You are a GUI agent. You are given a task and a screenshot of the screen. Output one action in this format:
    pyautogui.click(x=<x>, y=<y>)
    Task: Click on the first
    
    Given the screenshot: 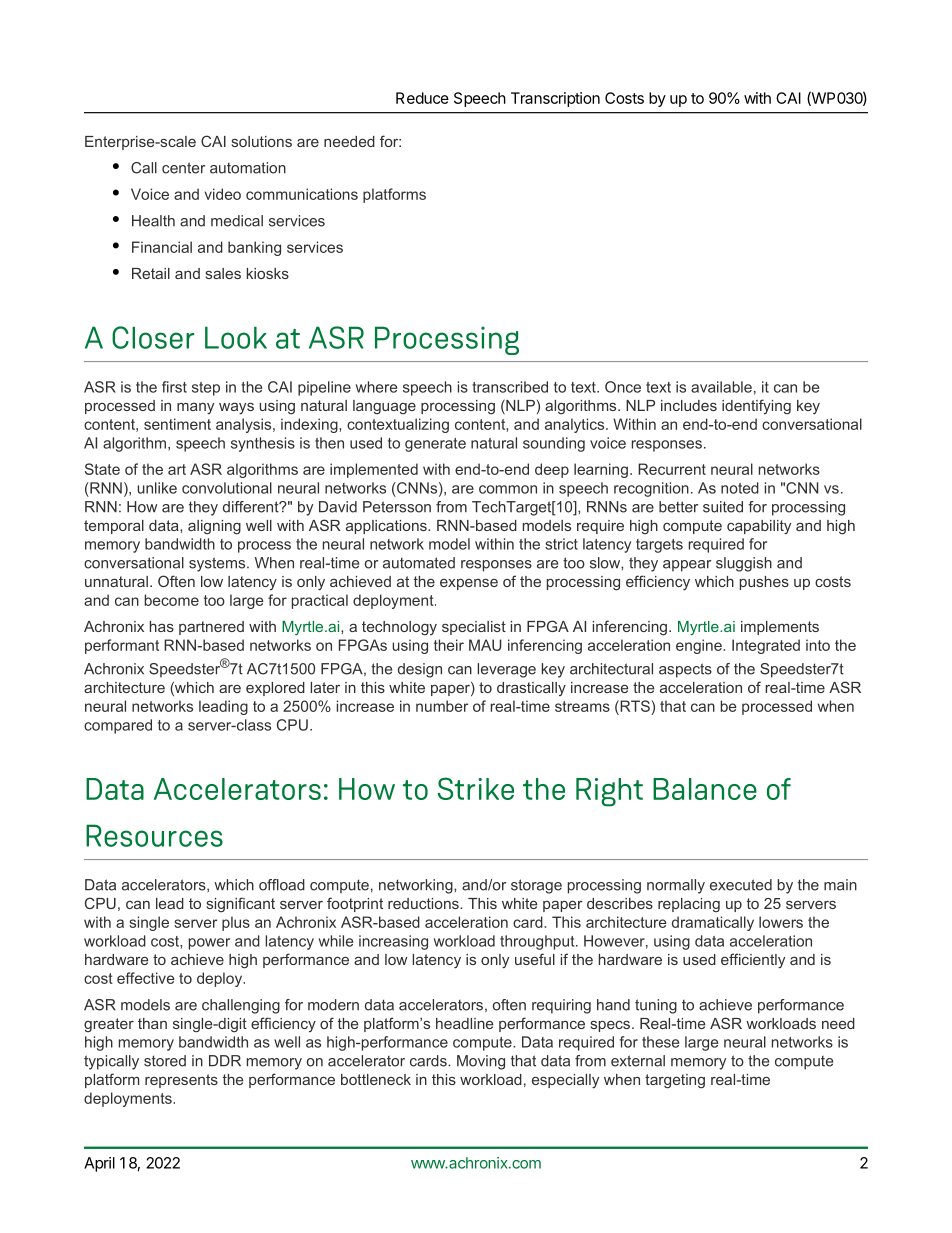 What is the action you would take?
    pyautogui.click(x=174, y=387)
